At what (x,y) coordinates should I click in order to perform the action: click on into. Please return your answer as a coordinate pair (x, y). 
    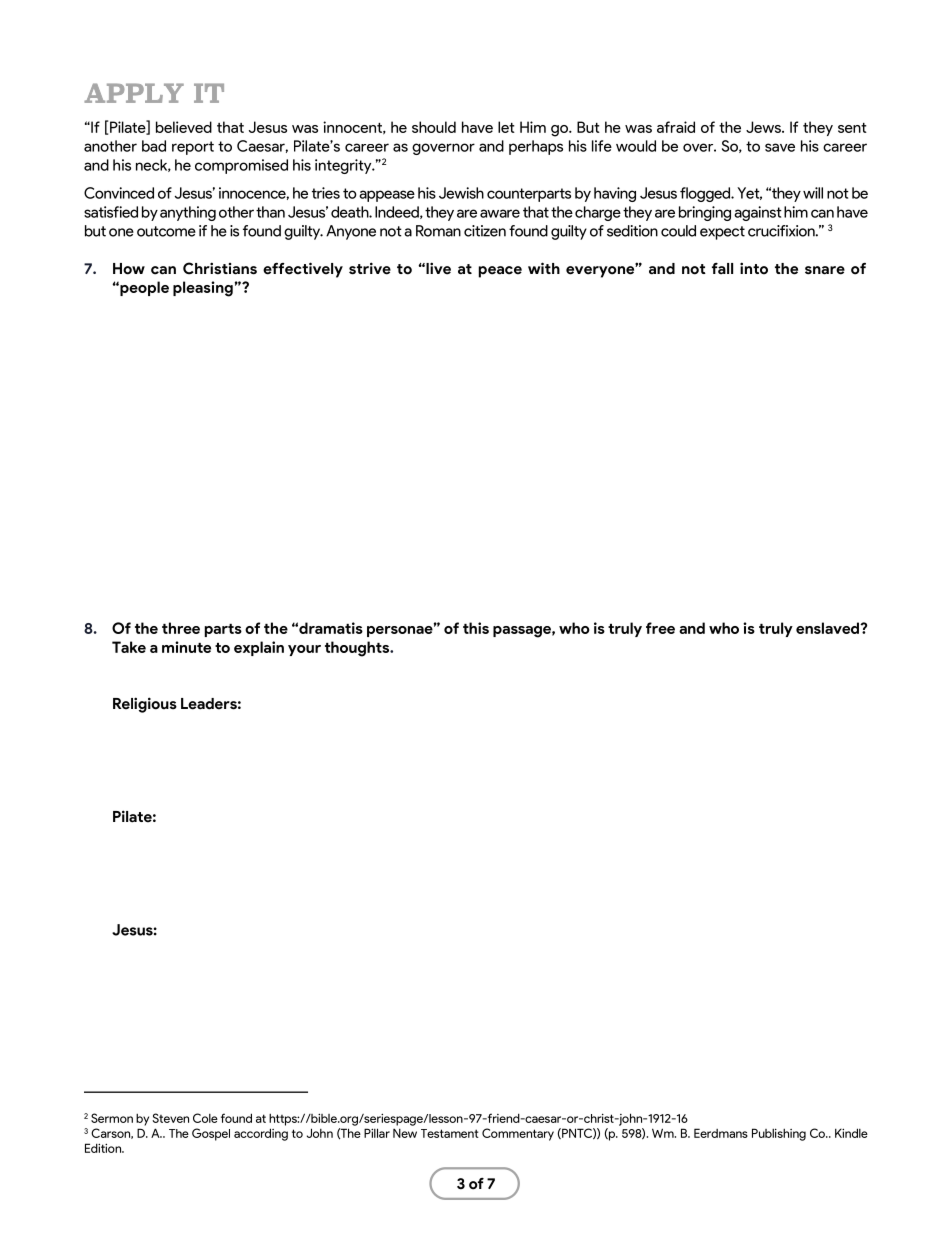
    Looking at the image, I should click on (754, 268).
